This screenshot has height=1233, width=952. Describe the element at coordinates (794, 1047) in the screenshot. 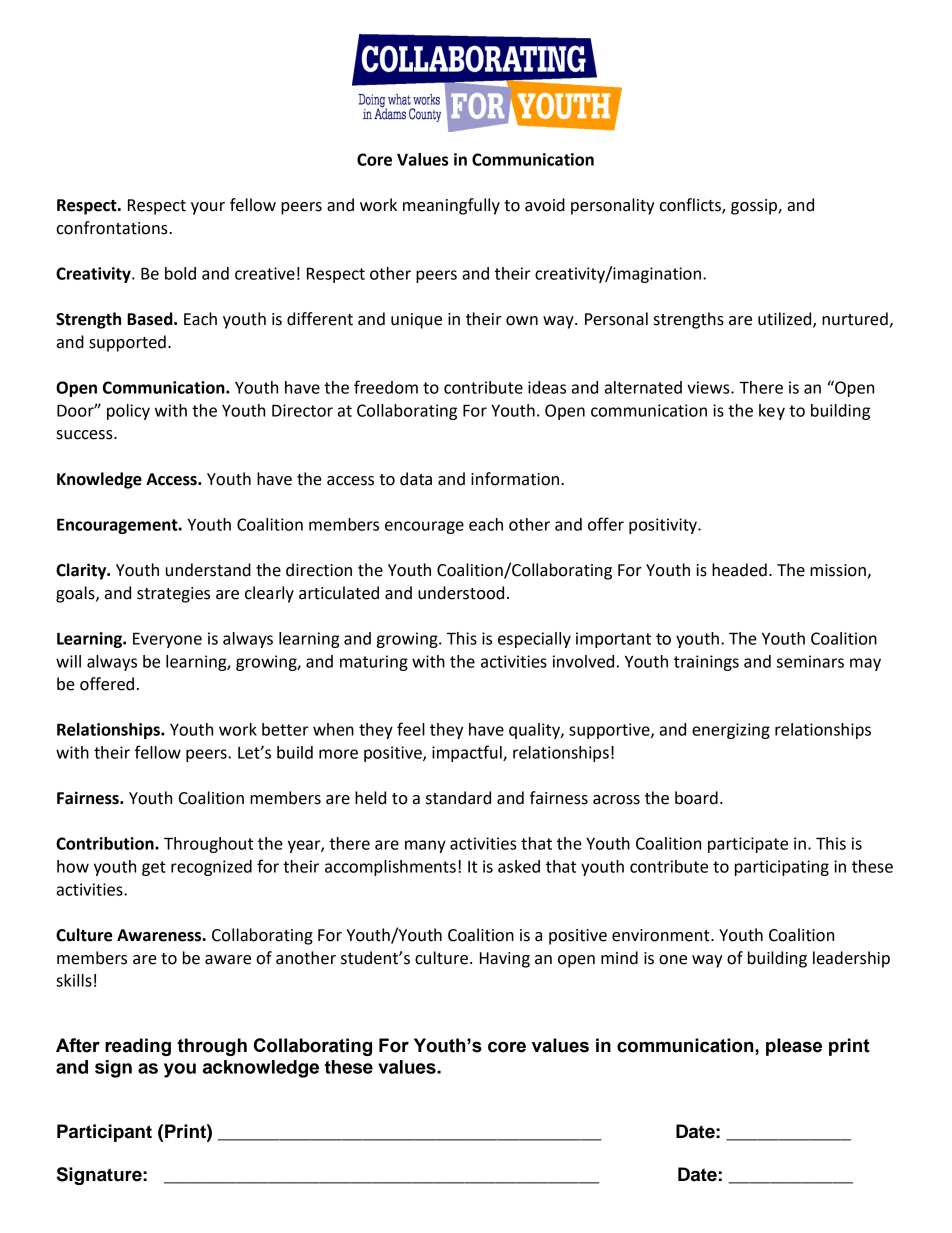

I see `please` at that location.
